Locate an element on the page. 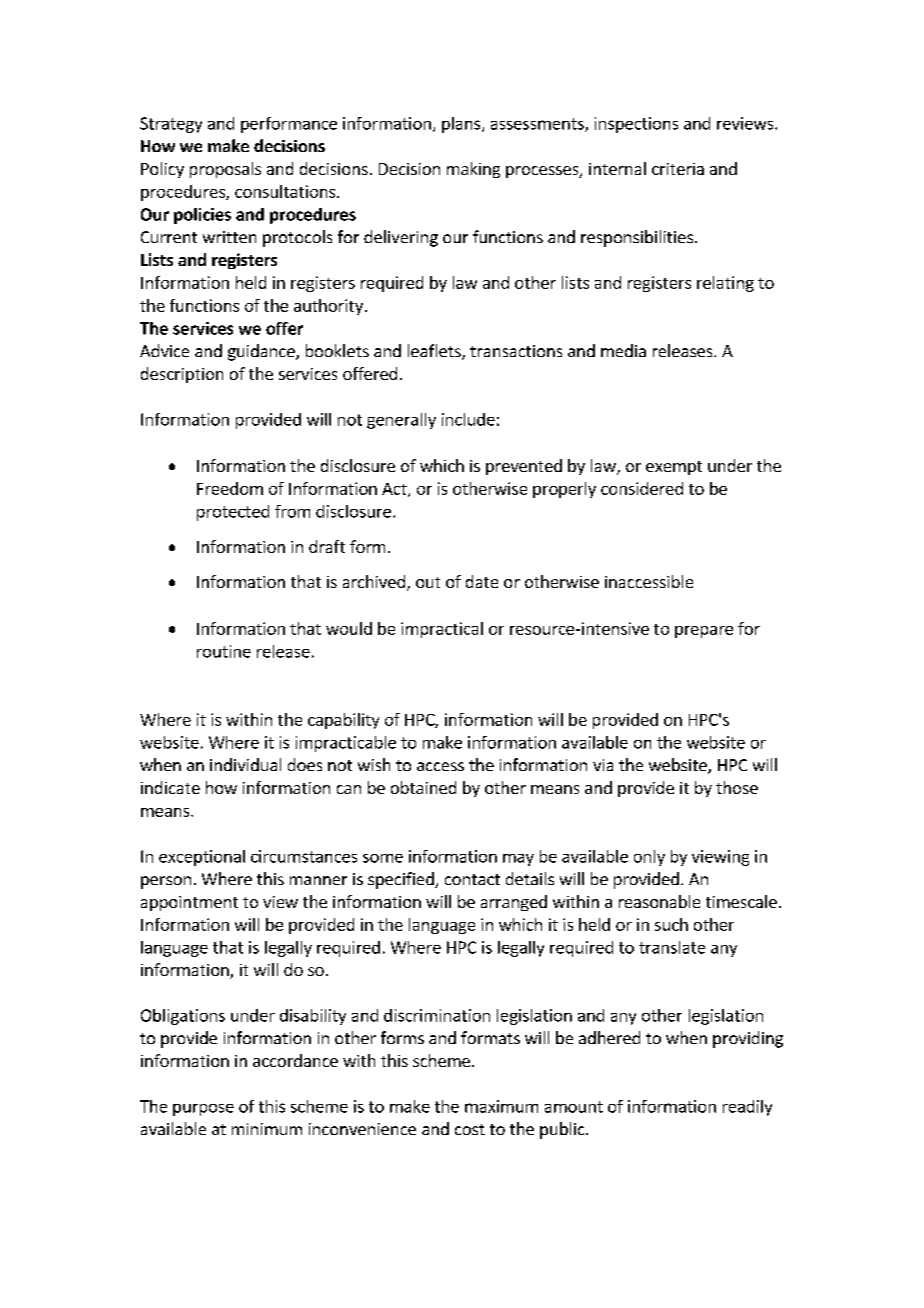 This document has width=924, height=1308. obtained is located at coordinates (423, 787).
